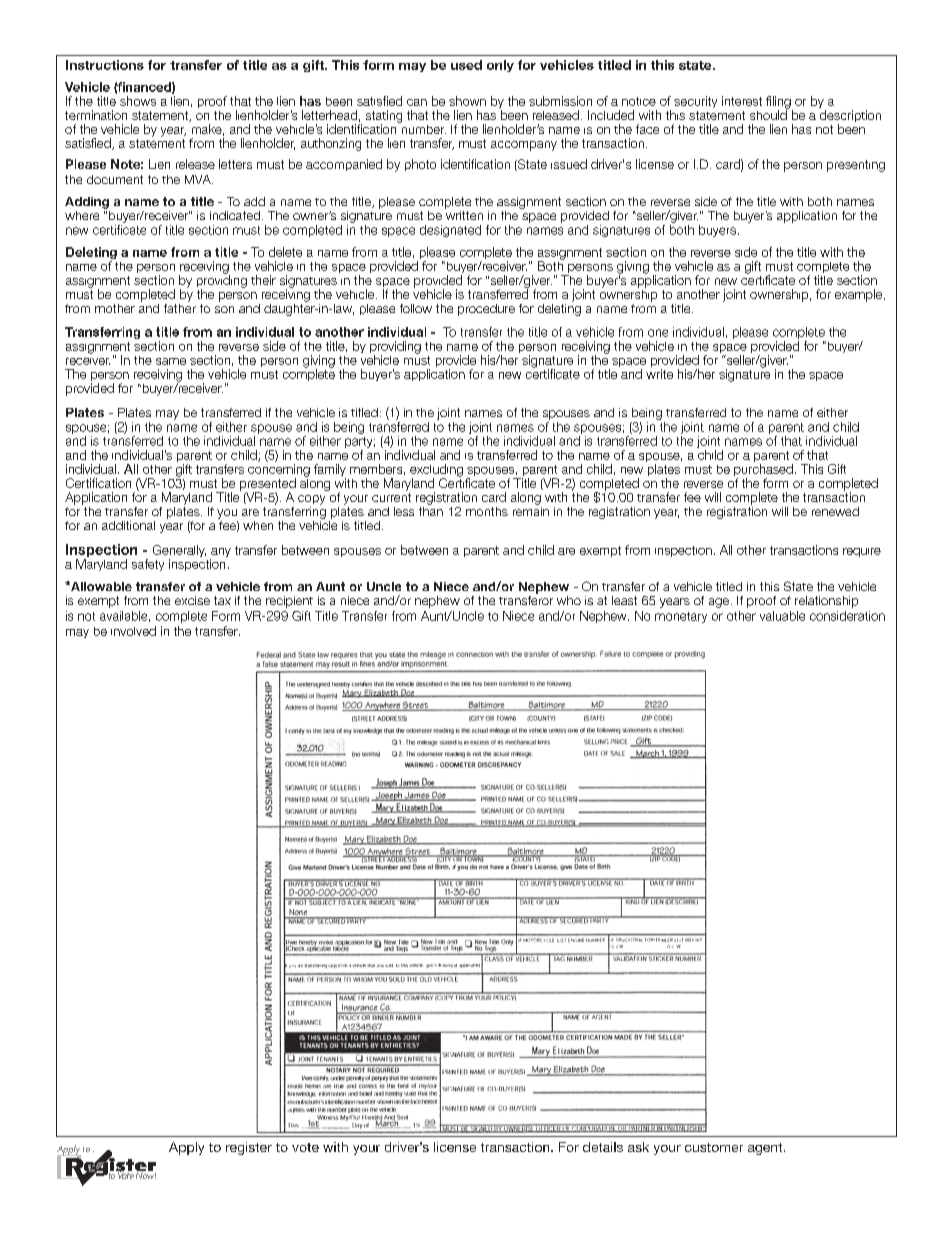  Describe the element at coordinates (222, 600) in the screenshot. I see `tax` at that location.
